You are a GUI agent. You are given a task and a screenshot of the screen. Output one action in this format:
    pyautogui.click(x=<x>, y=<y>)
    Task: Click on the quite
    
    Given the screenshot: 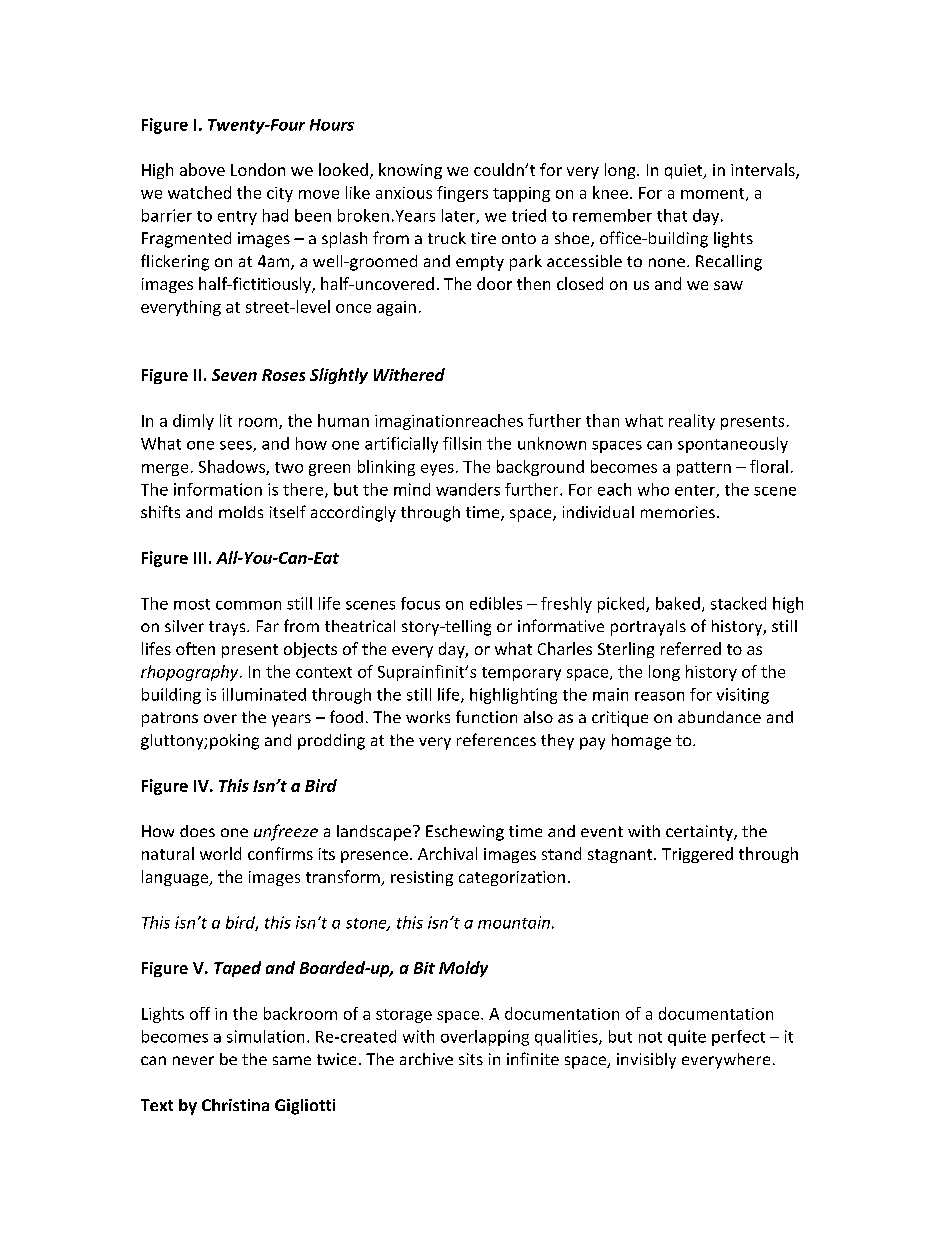 What is the action you would take?
    pyautogui.click(x=687, y=1038)
